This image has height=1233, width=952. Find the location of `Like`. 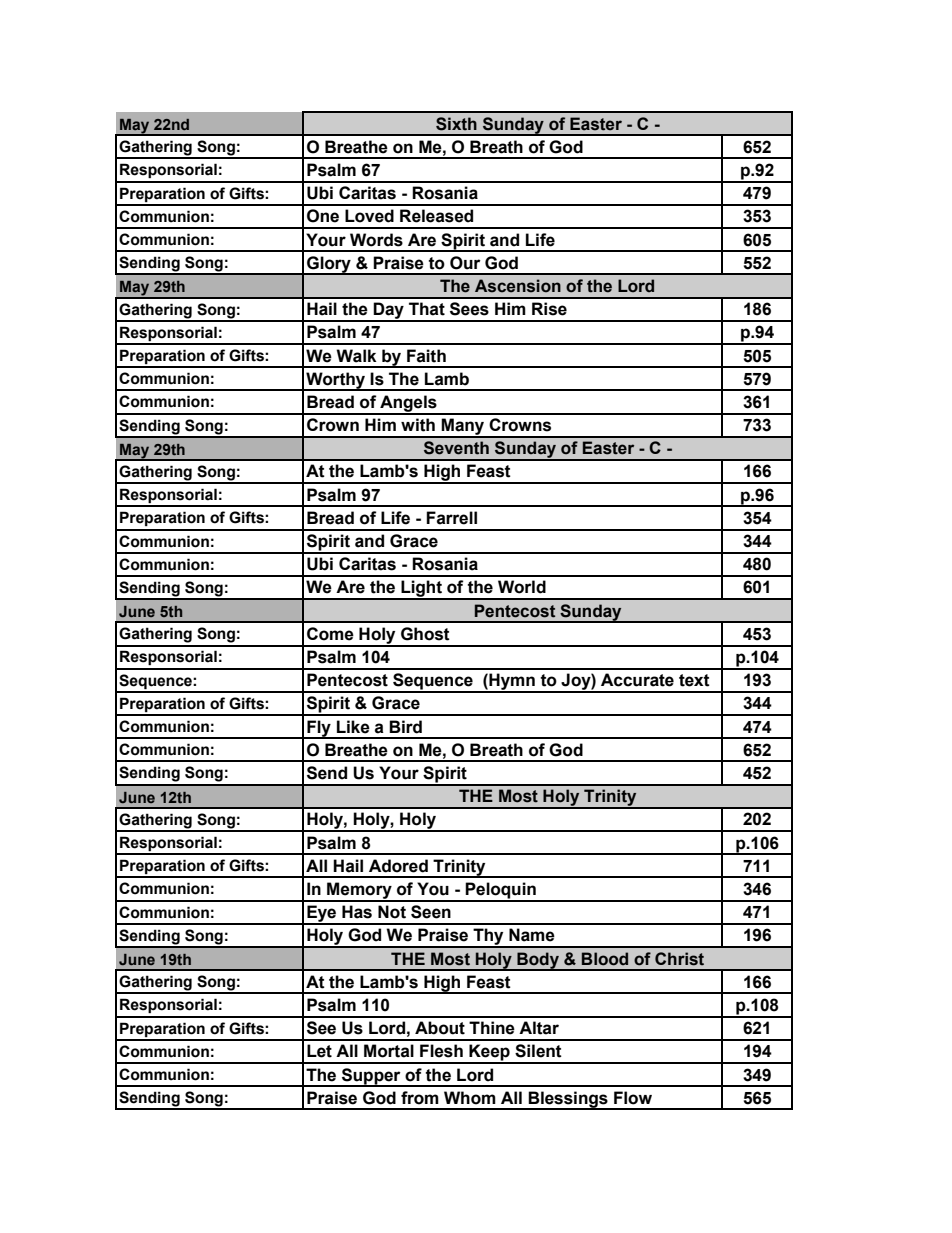

Like is located at coordinates (353, 727).
